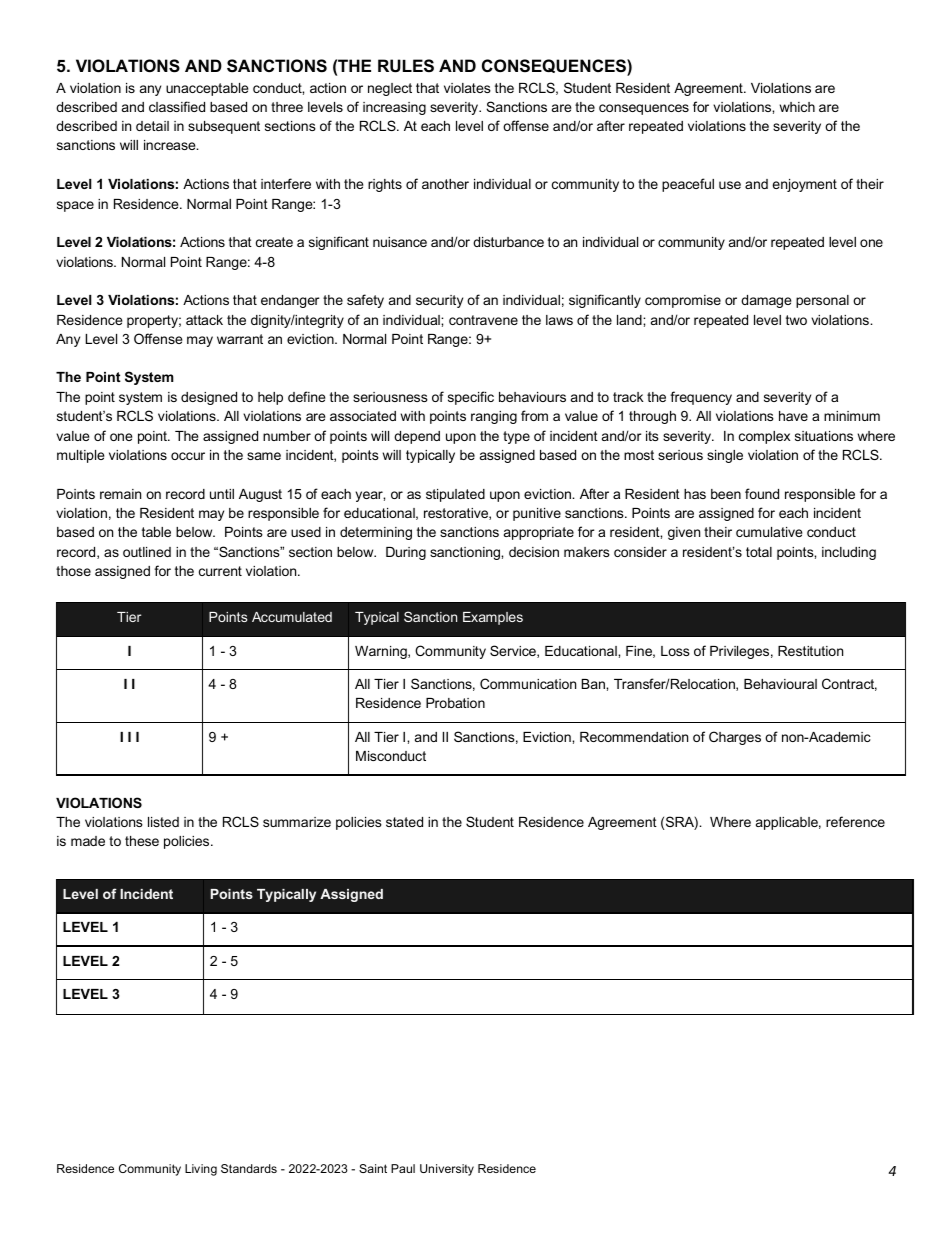  Describe the element at coordinates (404, 822) in the page. I see `stated` at that location.
